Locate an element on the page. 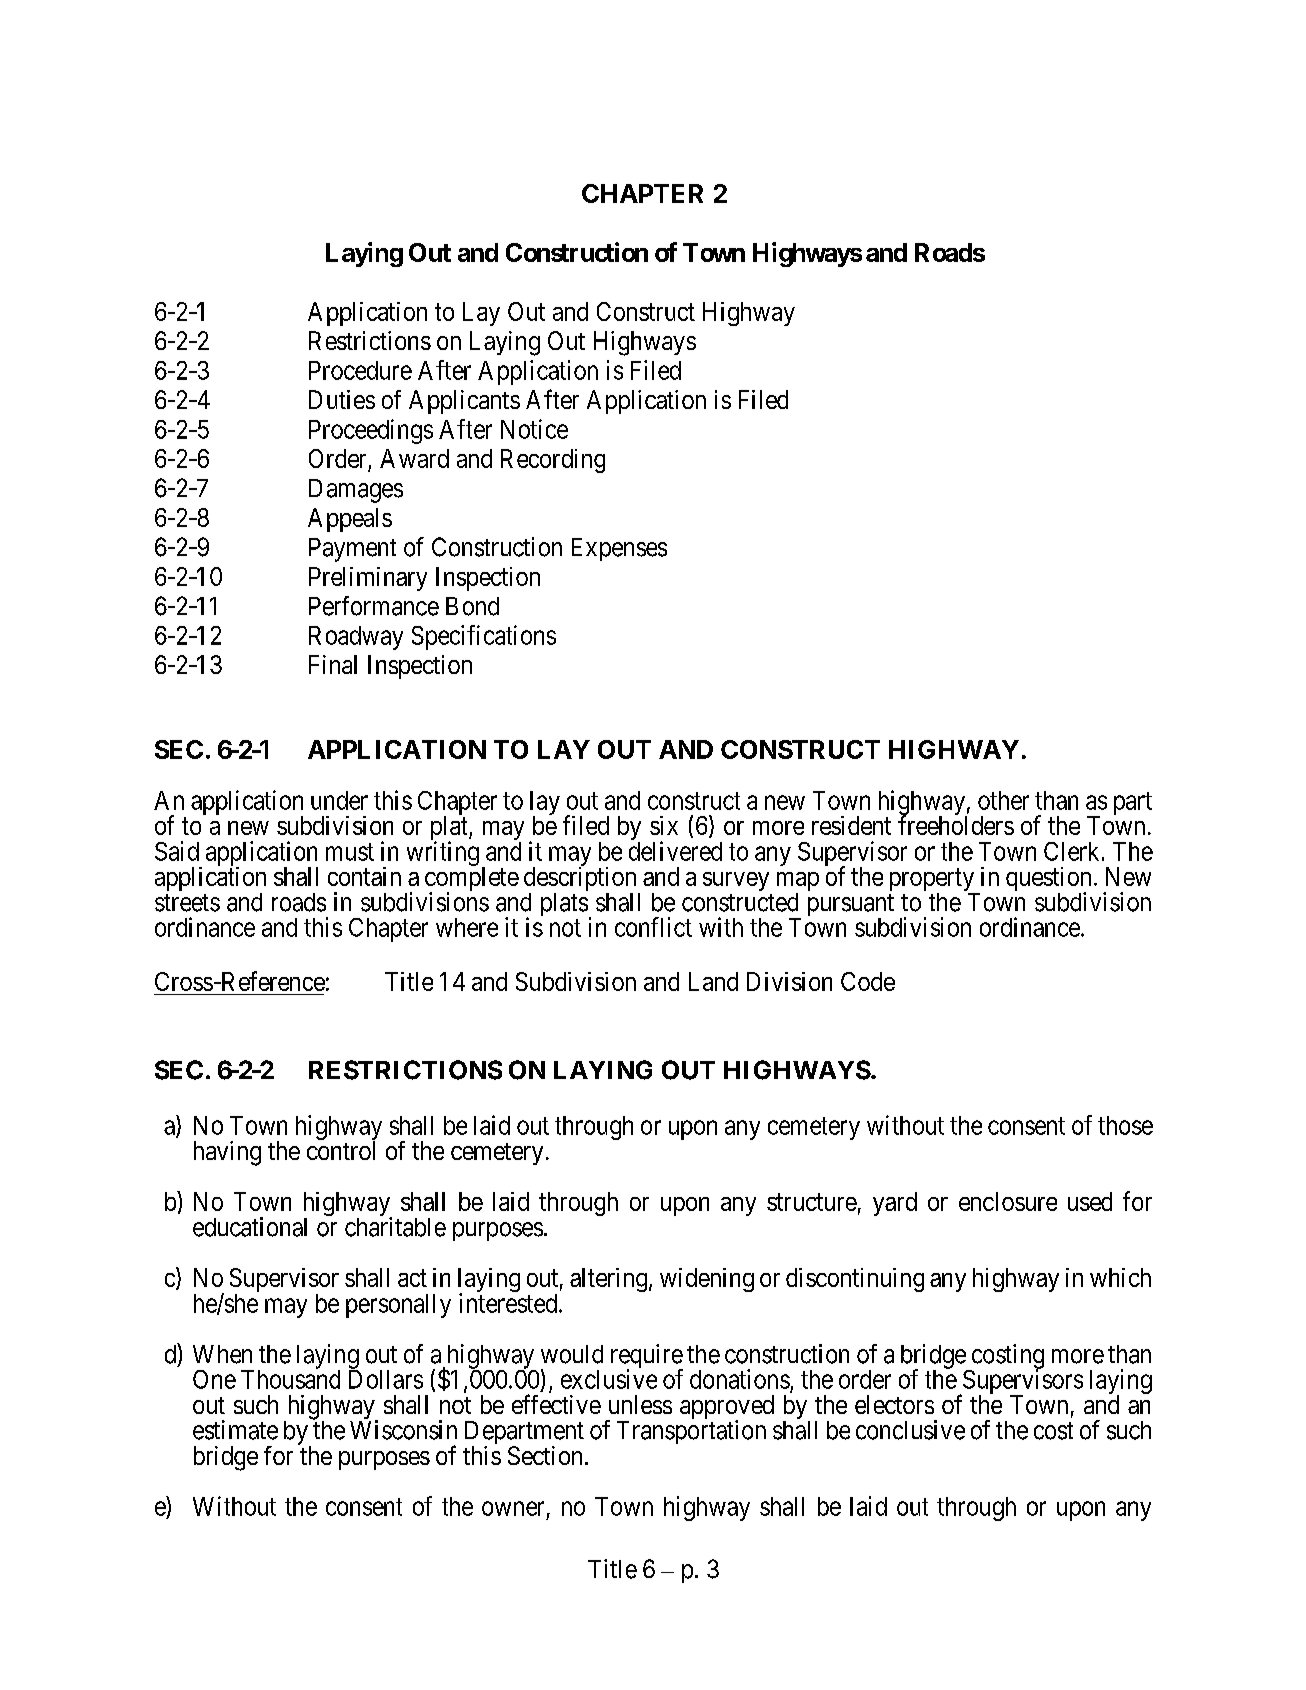  question is located at coordinates (1048, 880).
